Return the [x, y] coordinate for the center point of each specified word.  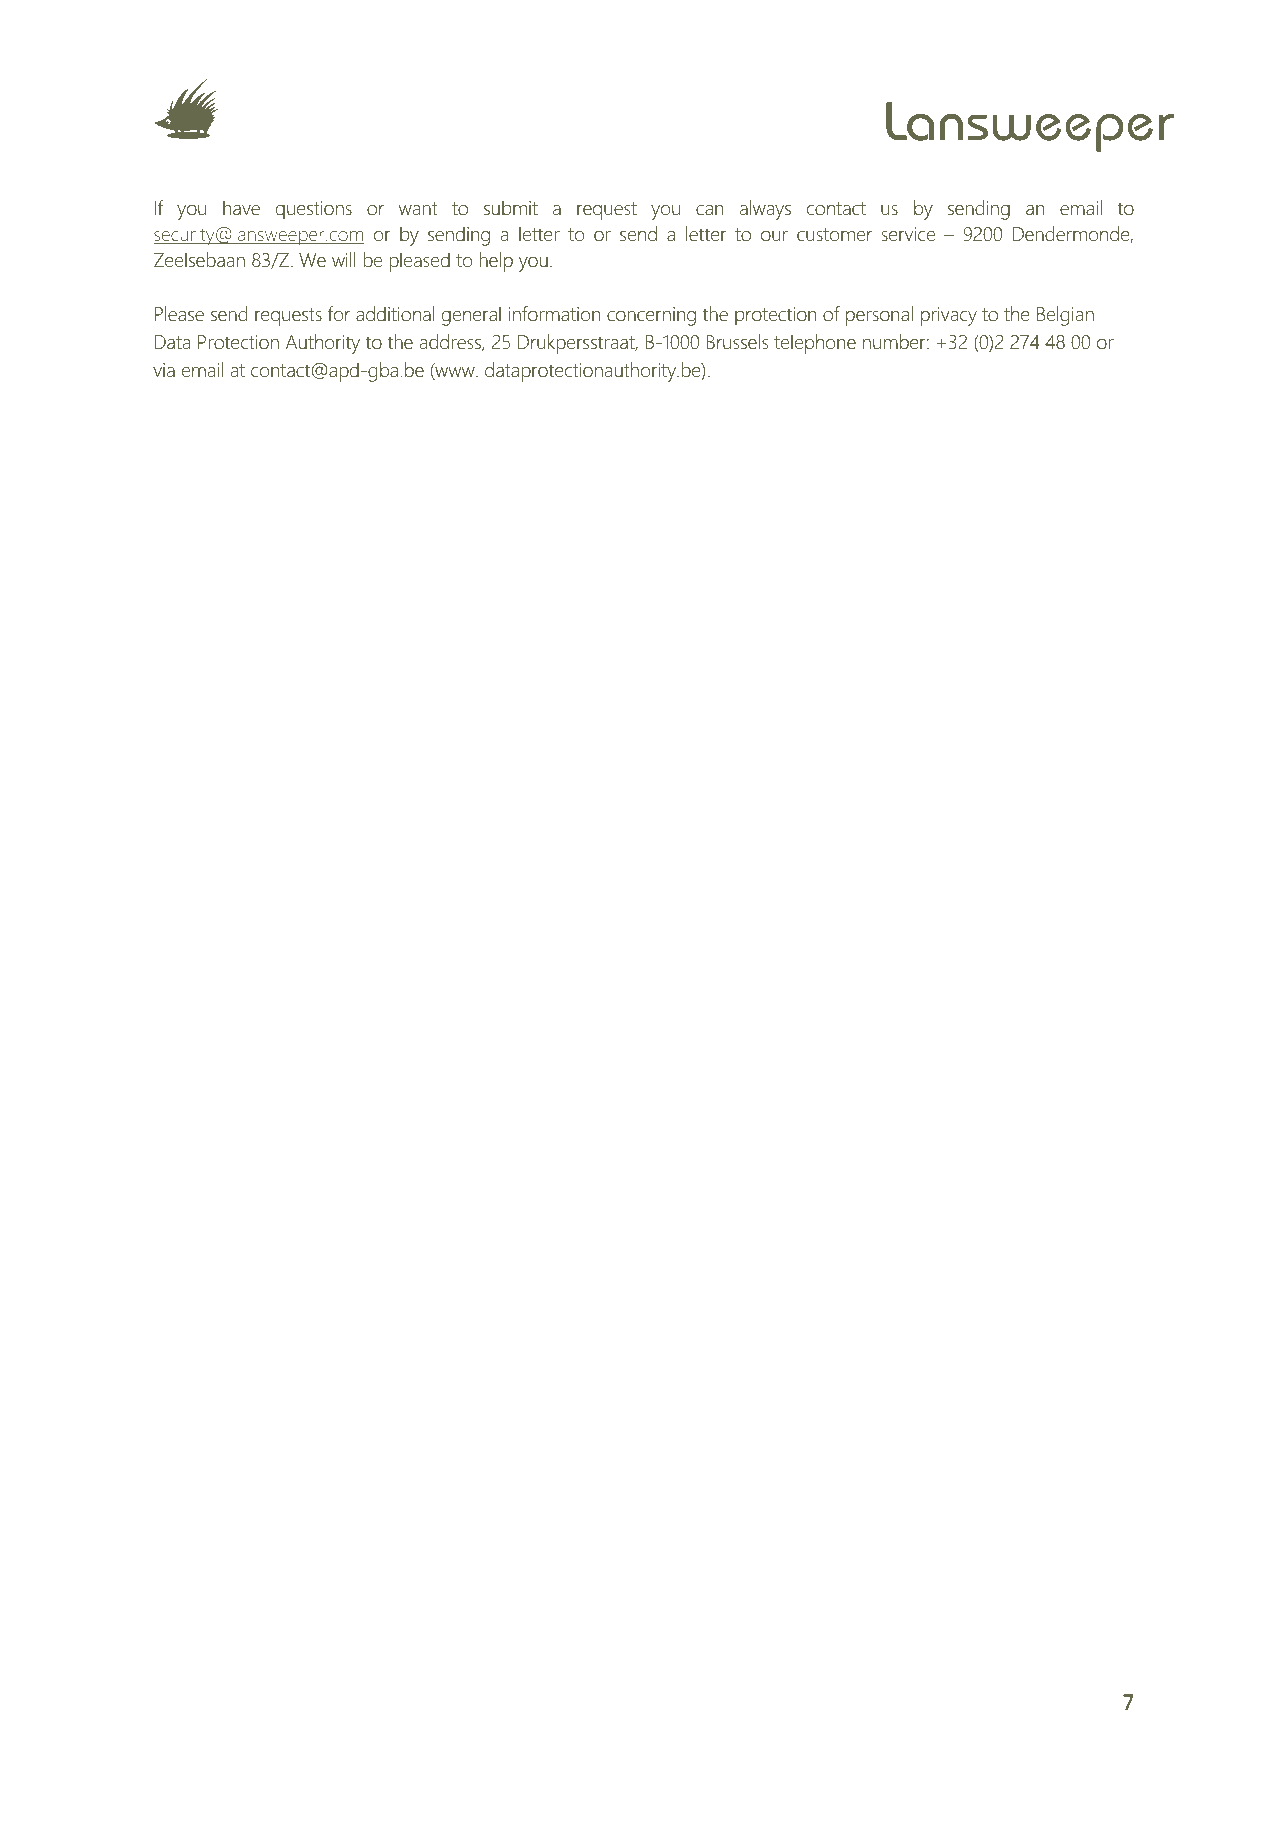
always [765, 210]
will [344, 259]
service [908, 234]
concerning [651, 316]
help [496, 262]
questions [314, 210]
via [164, 370]
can [709, 210]
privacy [949, 316]
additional [395, 314]
